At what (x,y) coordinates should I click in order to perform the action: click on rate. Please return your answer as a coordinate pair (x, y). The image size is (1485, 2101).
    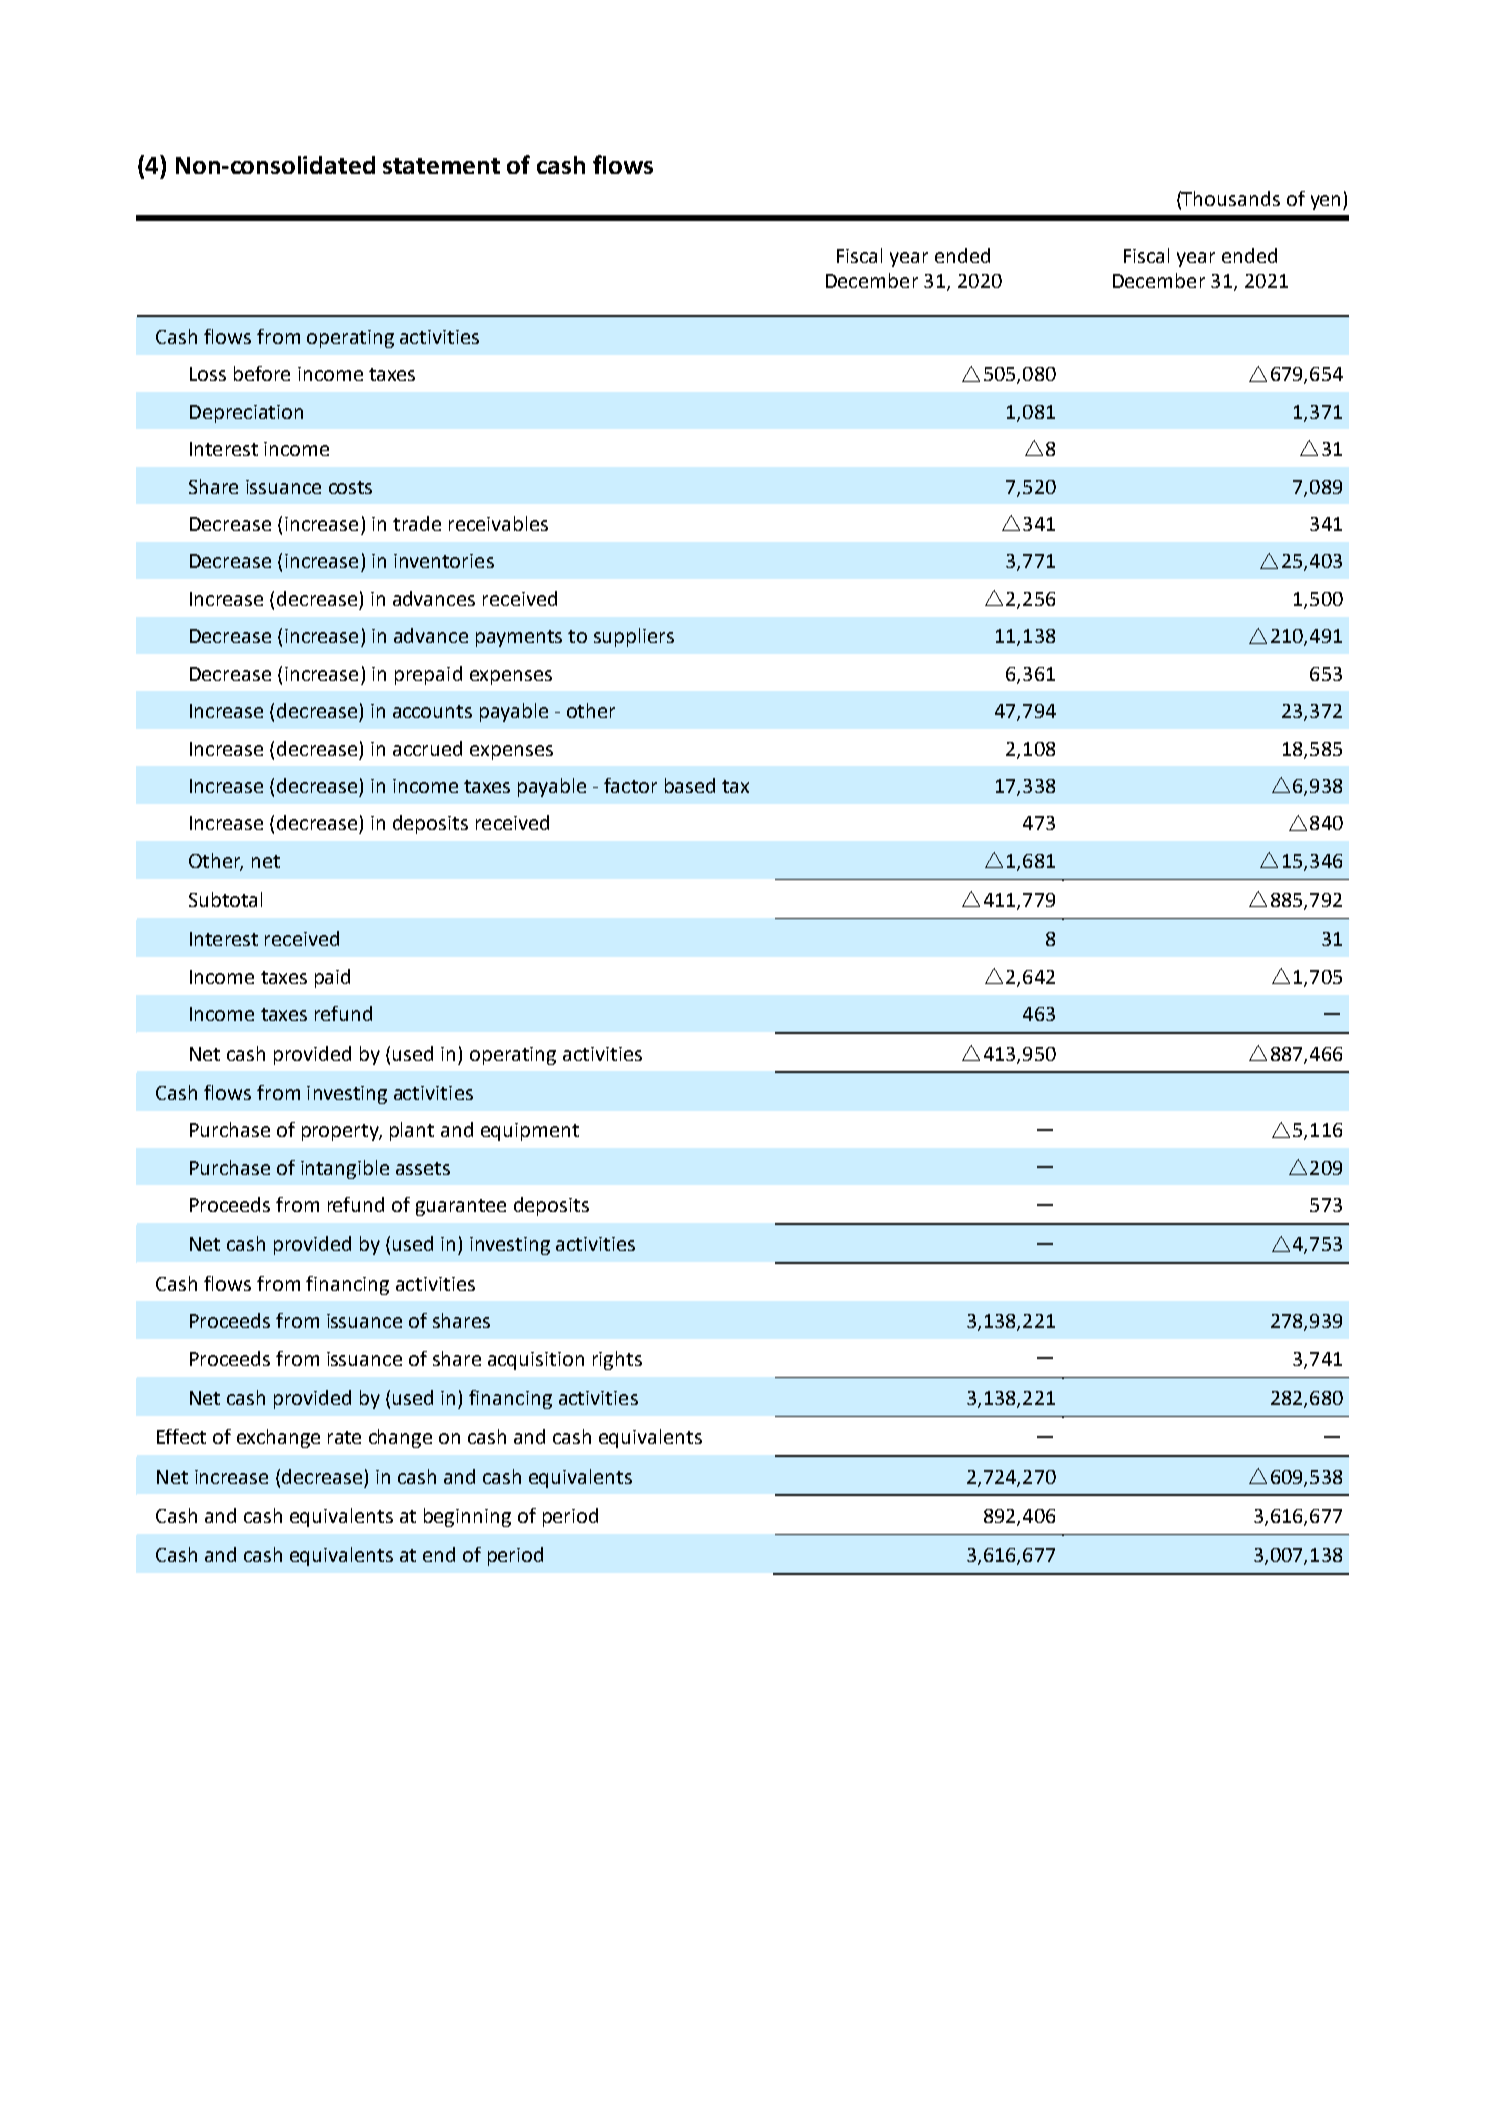
    Looking at the image, I should click on (344, 1437).
